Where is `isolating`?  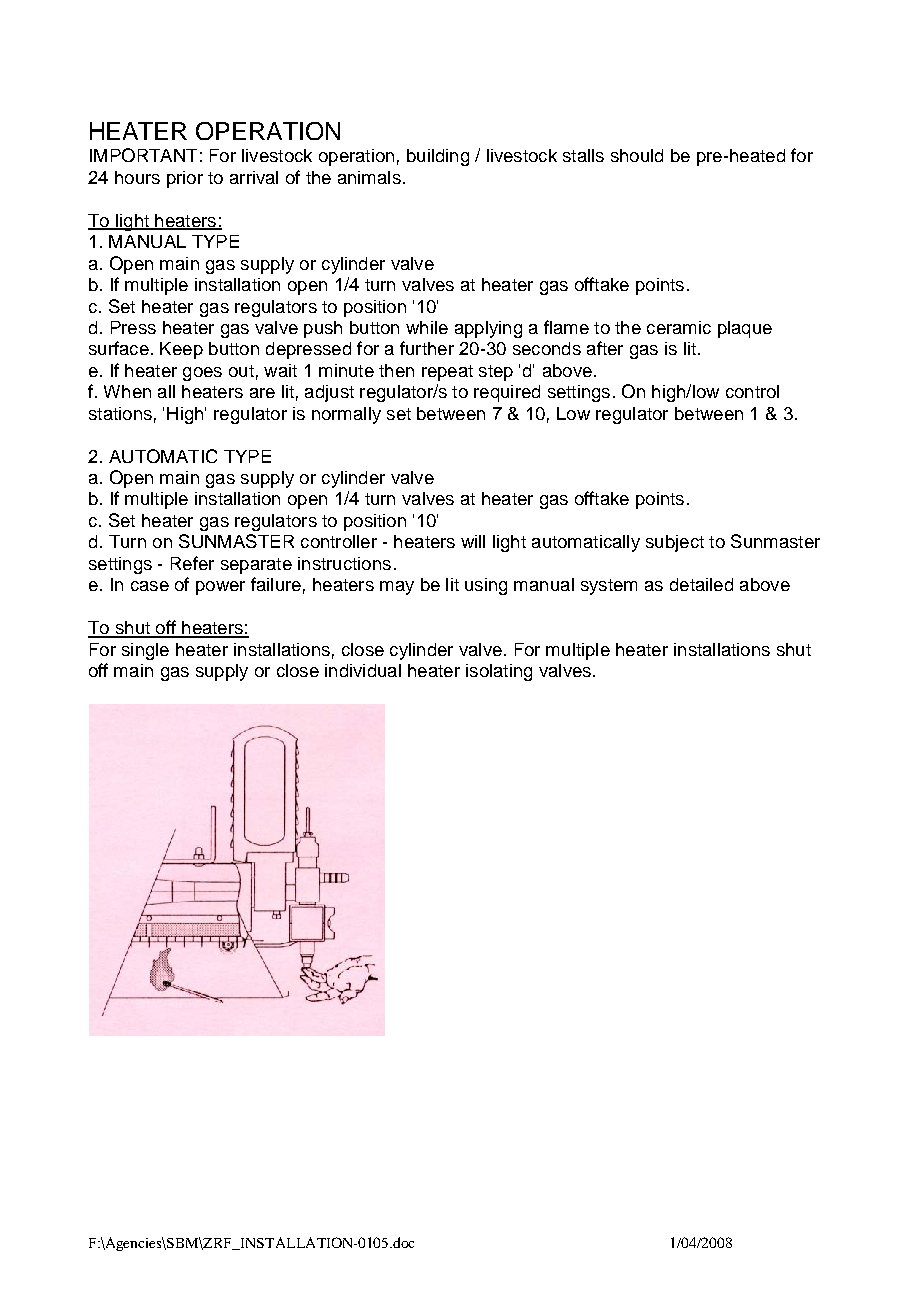 isolating is located at coordinates (499, 672).
